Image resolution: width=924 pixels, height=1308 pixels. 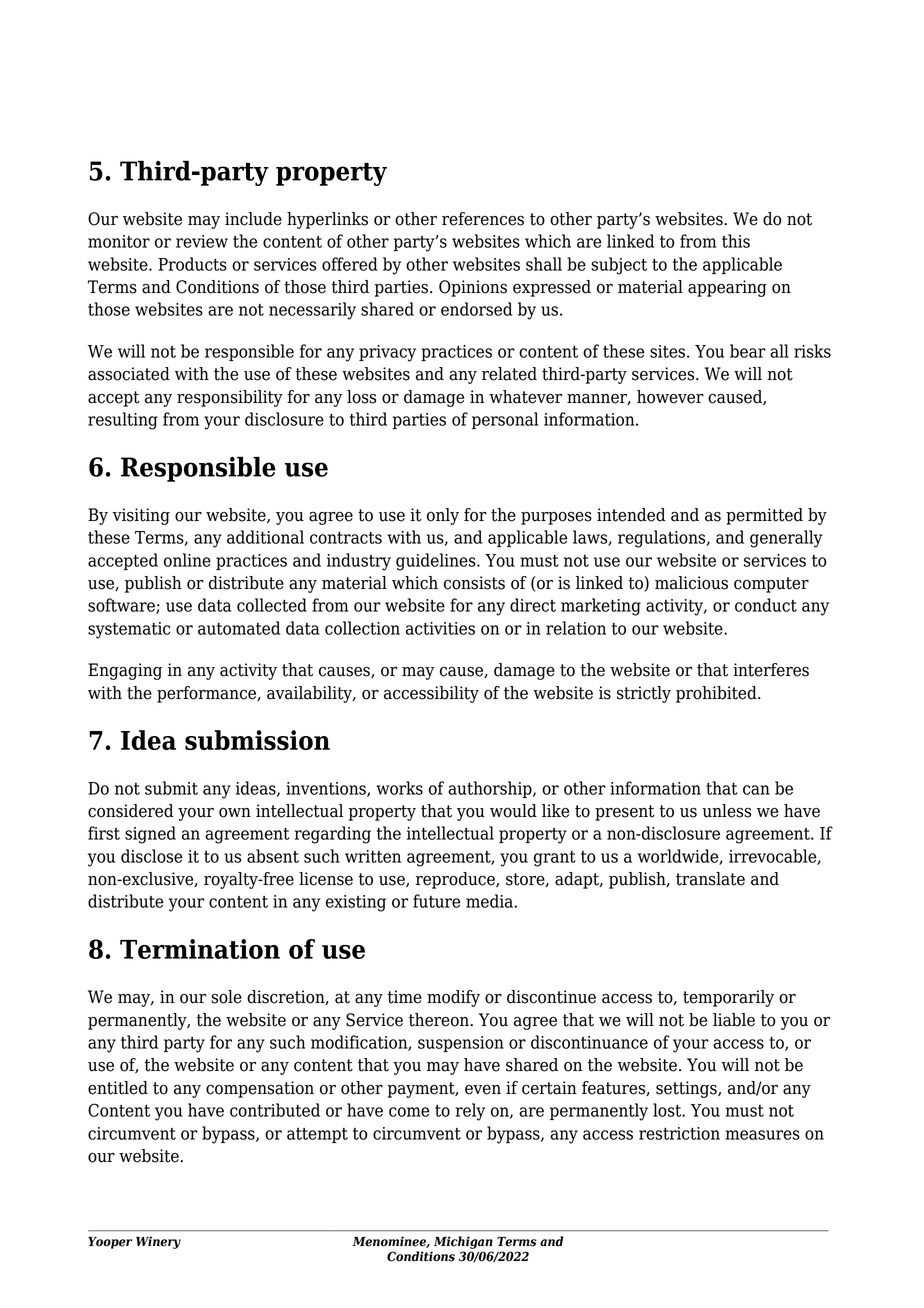 I want to click on modify, so click(x=453, y=998).
